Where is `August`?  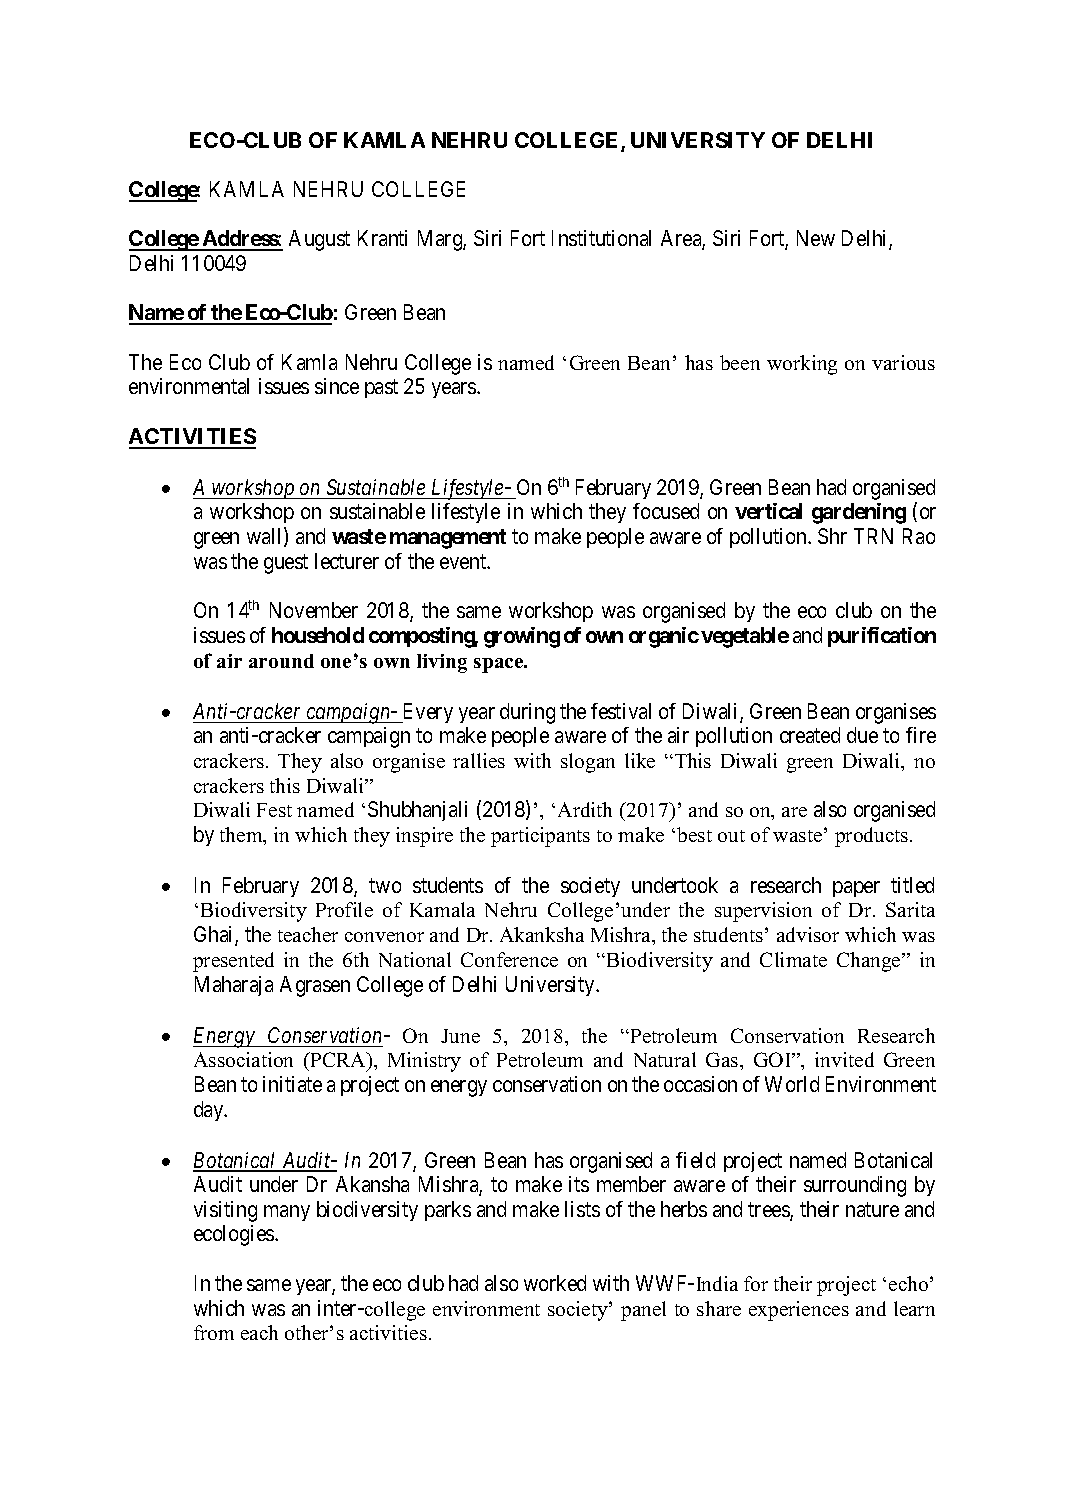
August is located at coordinates (319, 240).
